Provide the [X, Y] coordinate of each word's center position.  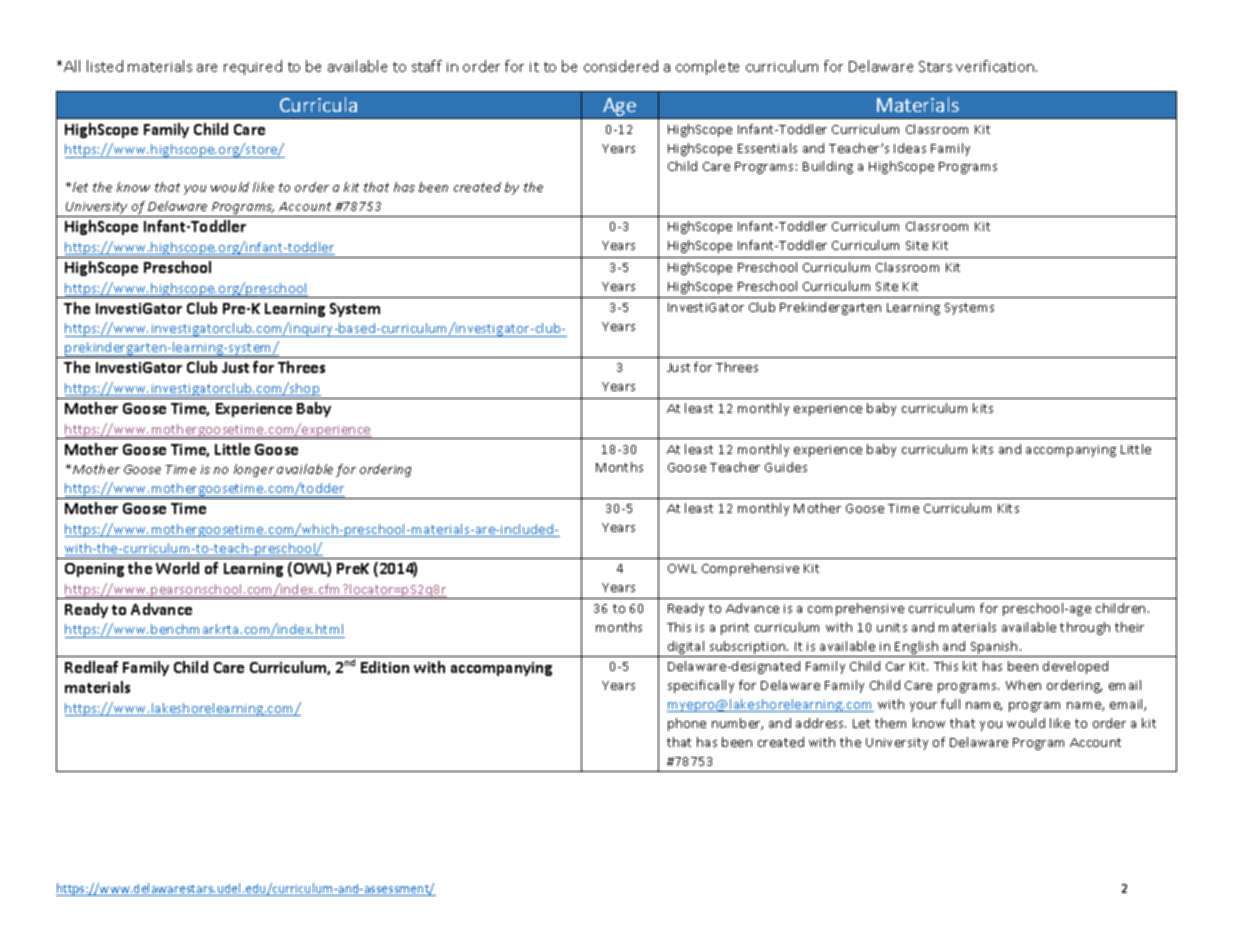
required [253, 67]
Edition [385, 667]
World [177, 568]
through [1085, 628]
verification [996, 66]
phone [687, 724]
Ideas [910, 148]
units [892, 627]
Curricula [318, 104]
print [735, 629]
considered [621, 66]
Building [828, 167]
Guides [786, 467]
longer [254, 470]
